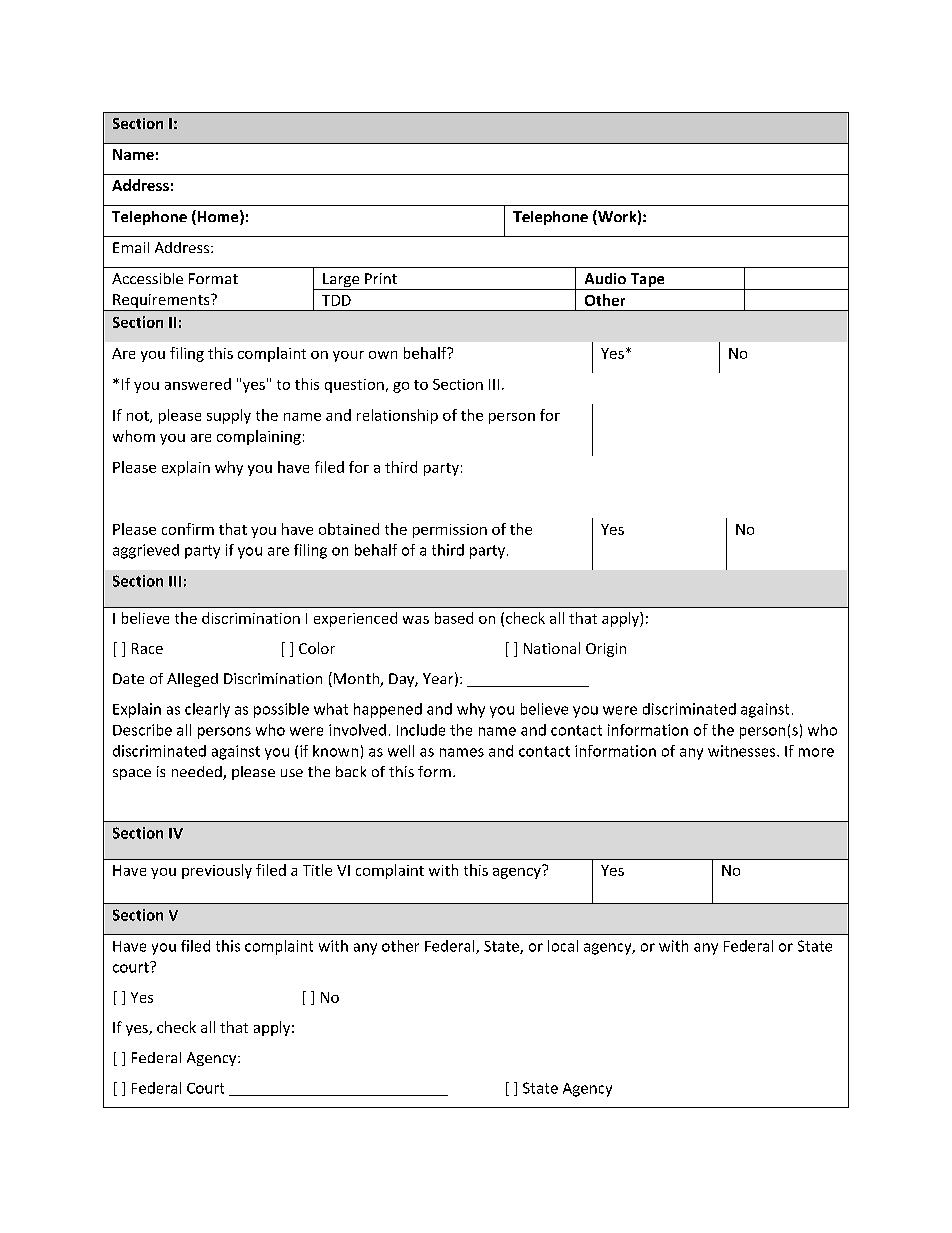 The height and width of the document is (1233, 952). Describe the element at coordinates (147, 278) in the document. I see `Accessible` at that location.
